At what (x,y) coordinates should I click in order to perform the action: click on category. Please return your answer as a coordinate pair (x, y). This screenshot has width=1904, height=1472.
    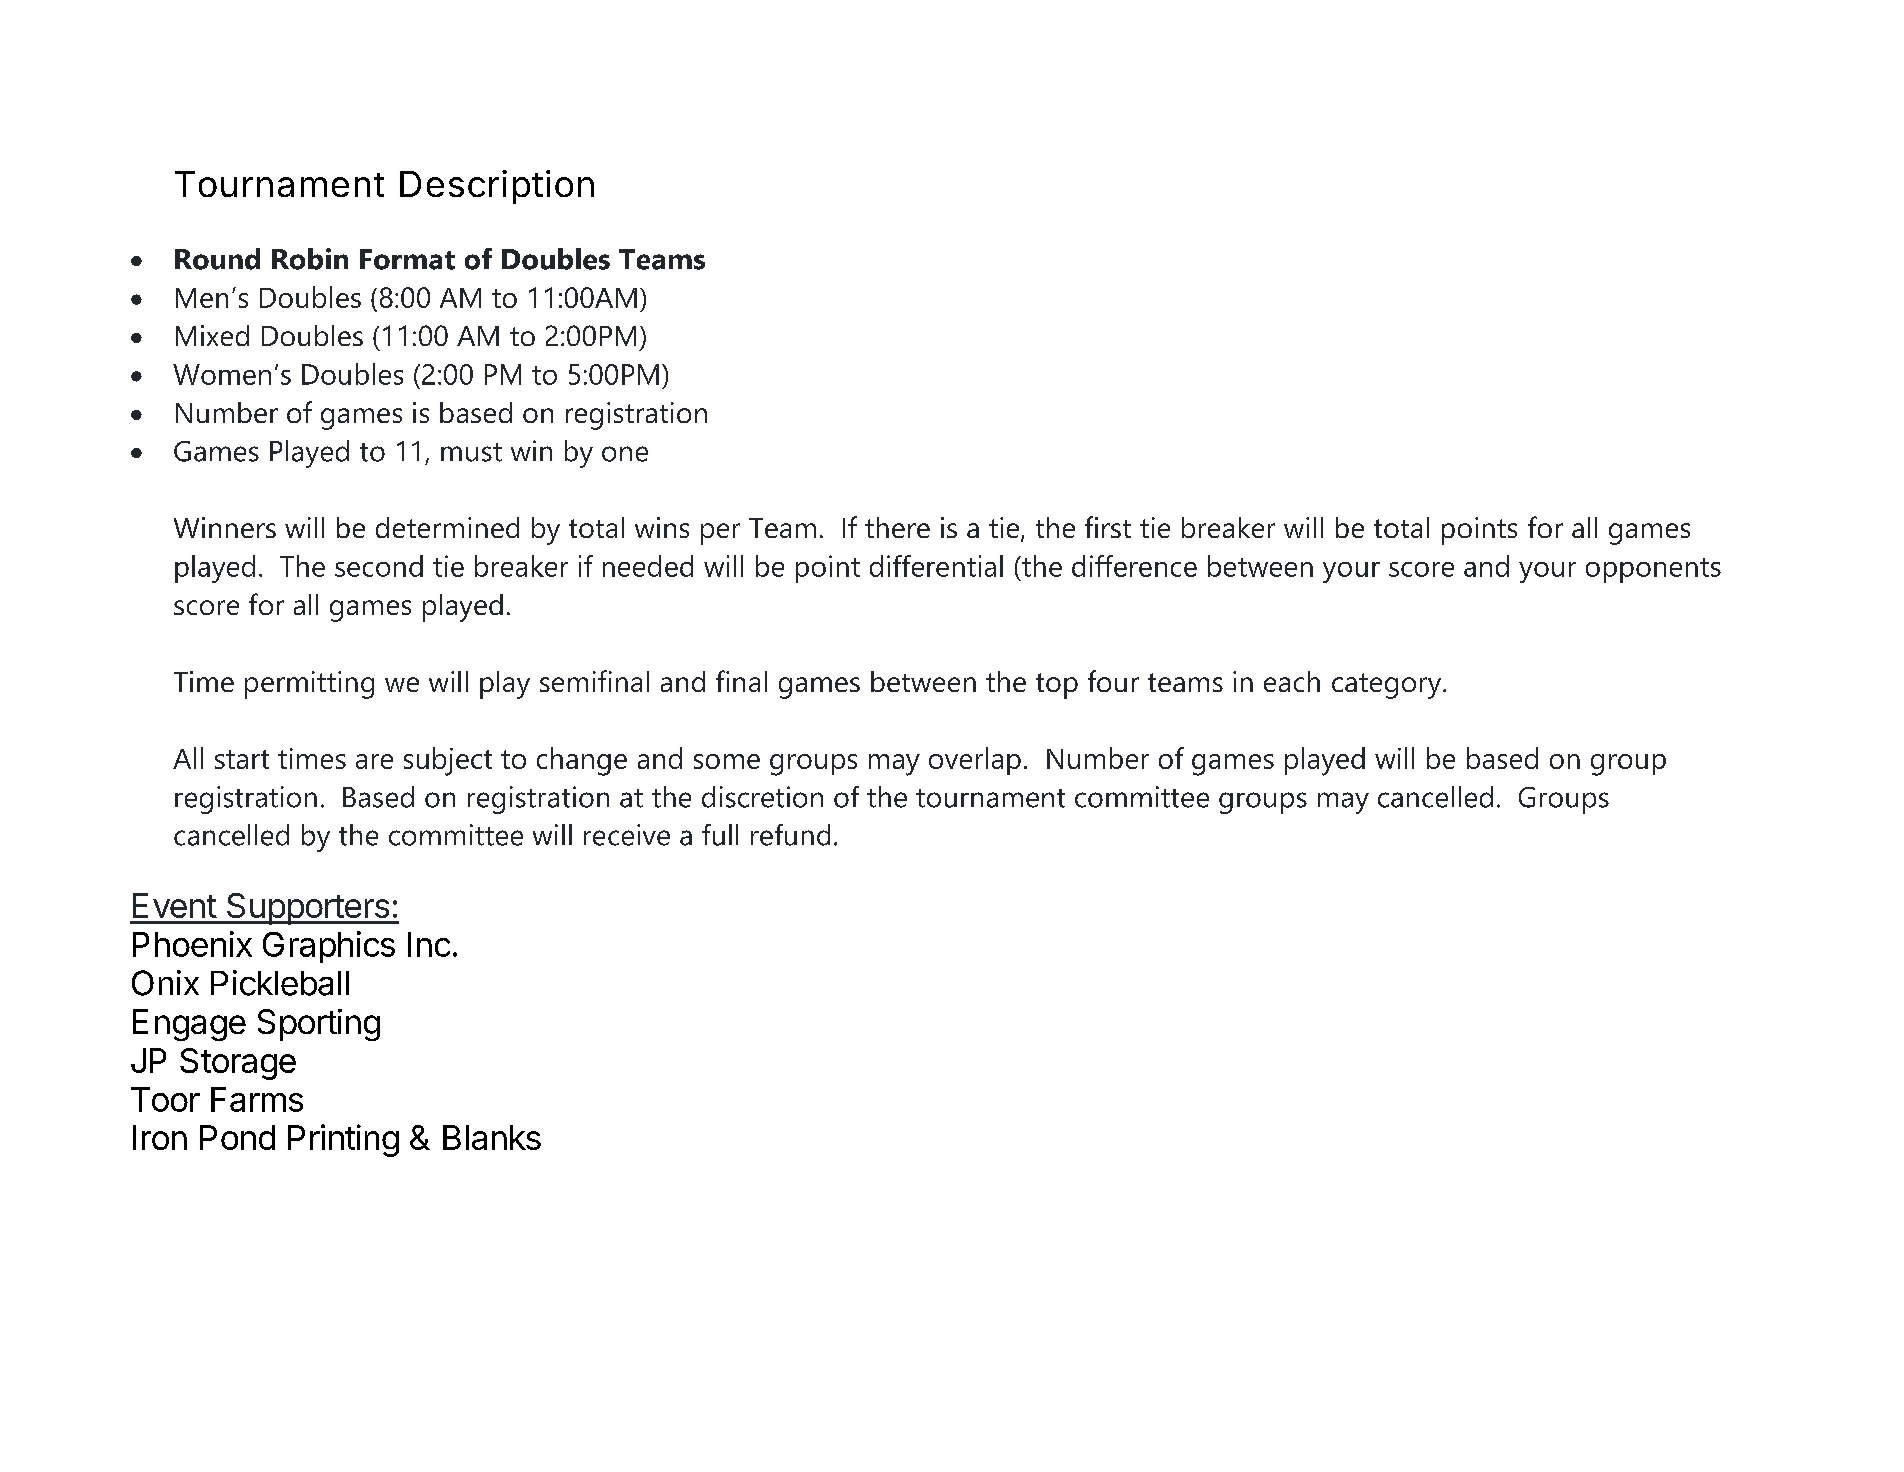
    Looking at the image, I should click on (1388, 686).
